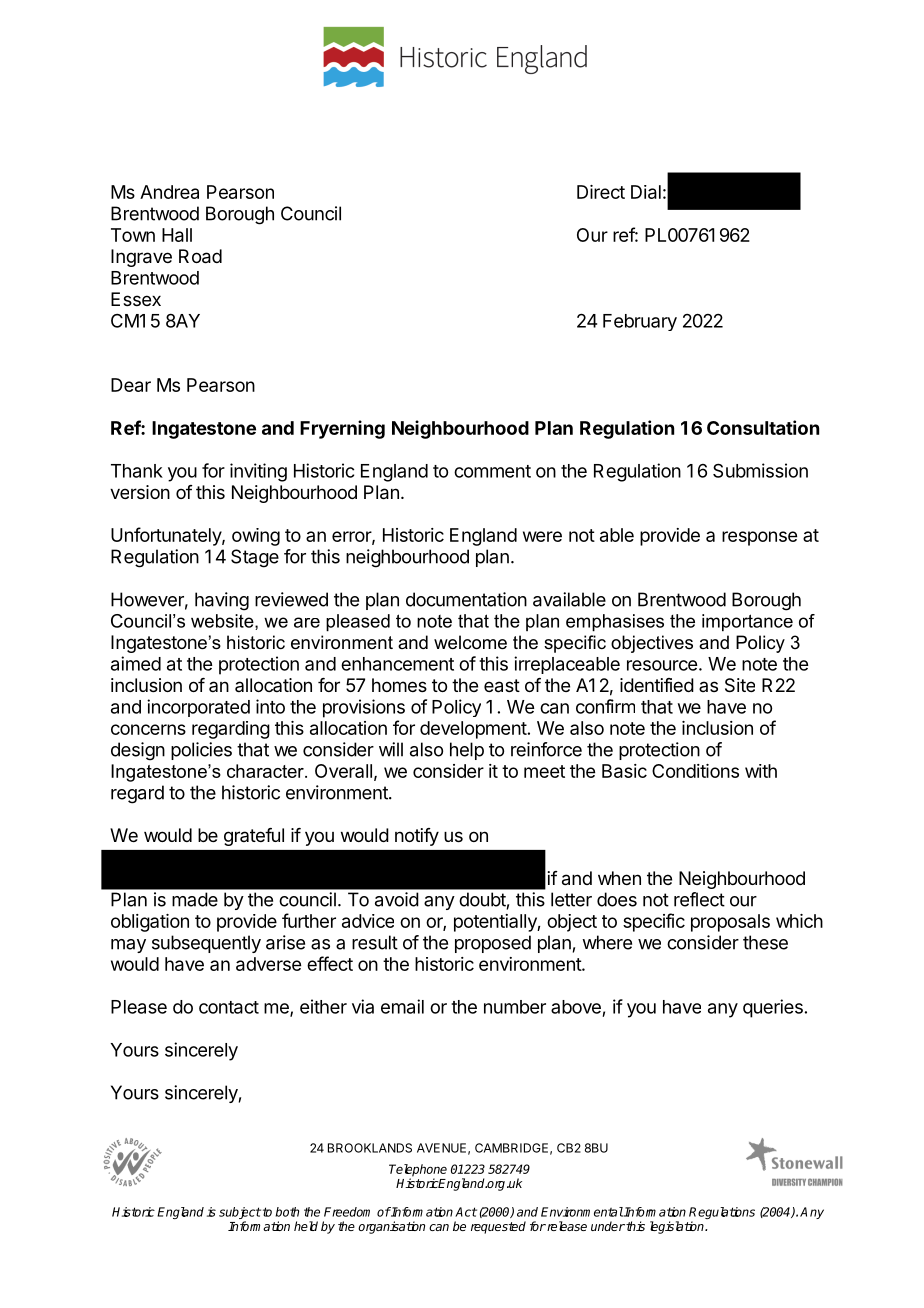  What do you see at coordinates (177, 235) in the image?
I see `Hall` at bounding box center [177, 235].
